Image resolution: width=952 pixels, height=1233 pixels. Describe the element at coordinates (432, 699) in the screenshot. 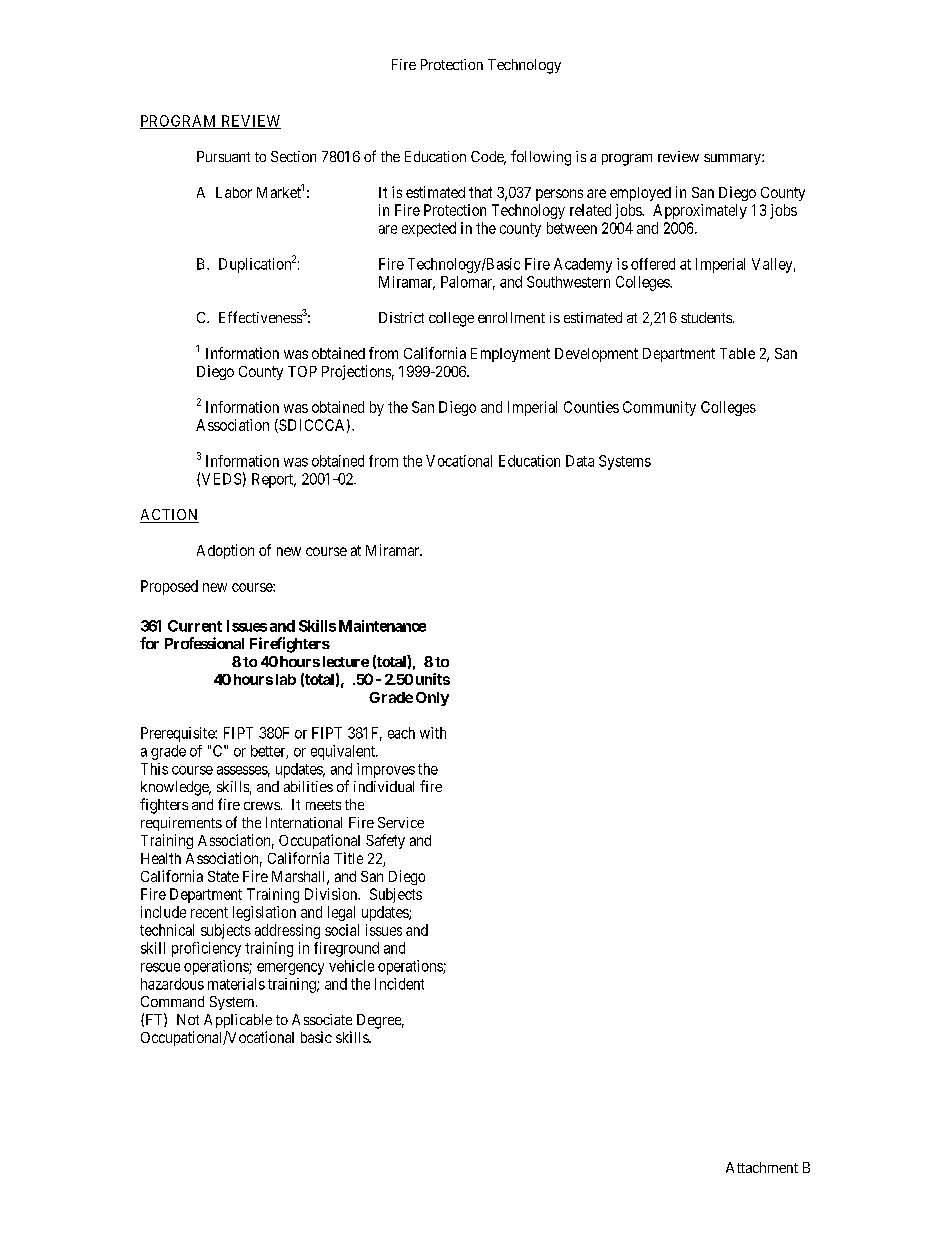

I see `Only` at that location.
